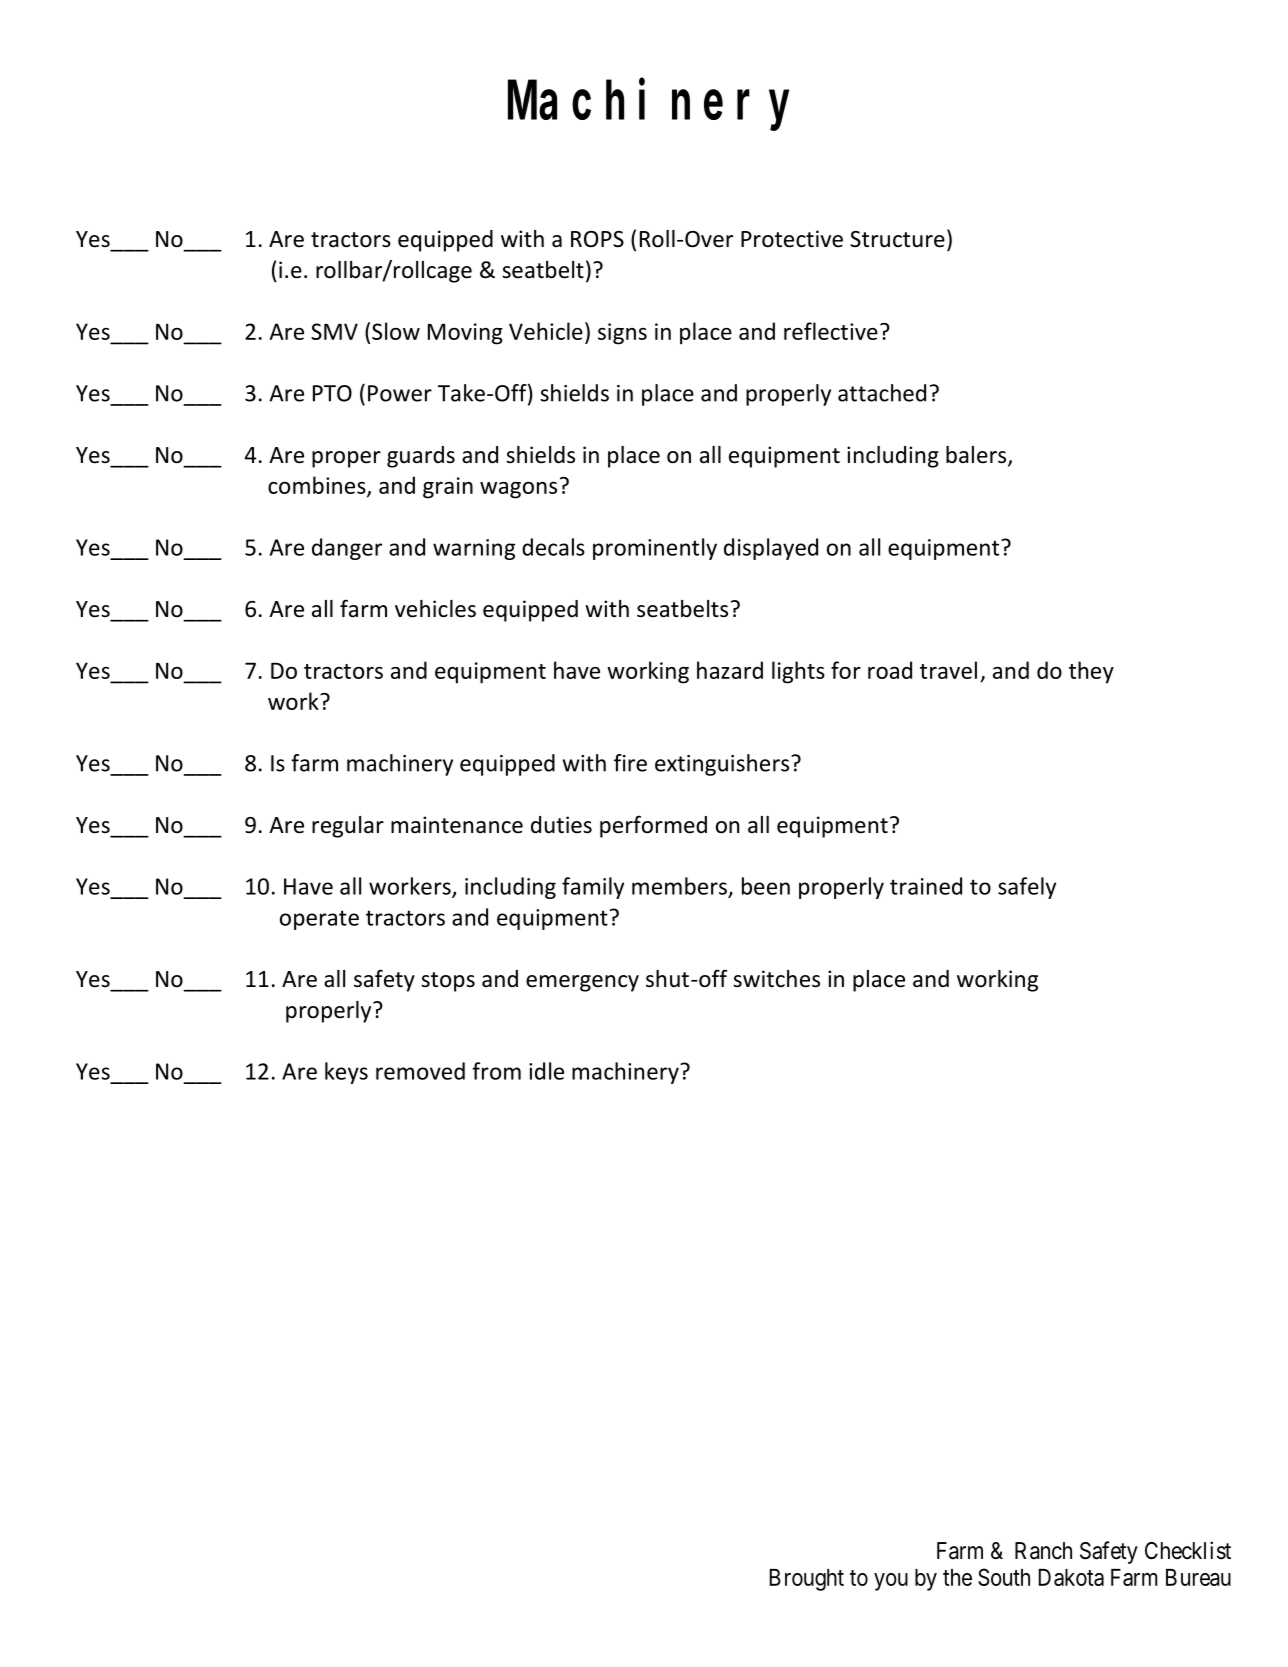  What do you see at coordinates (1091, 672) in the page?
I see `they` at bounding box center [1091, 672].
